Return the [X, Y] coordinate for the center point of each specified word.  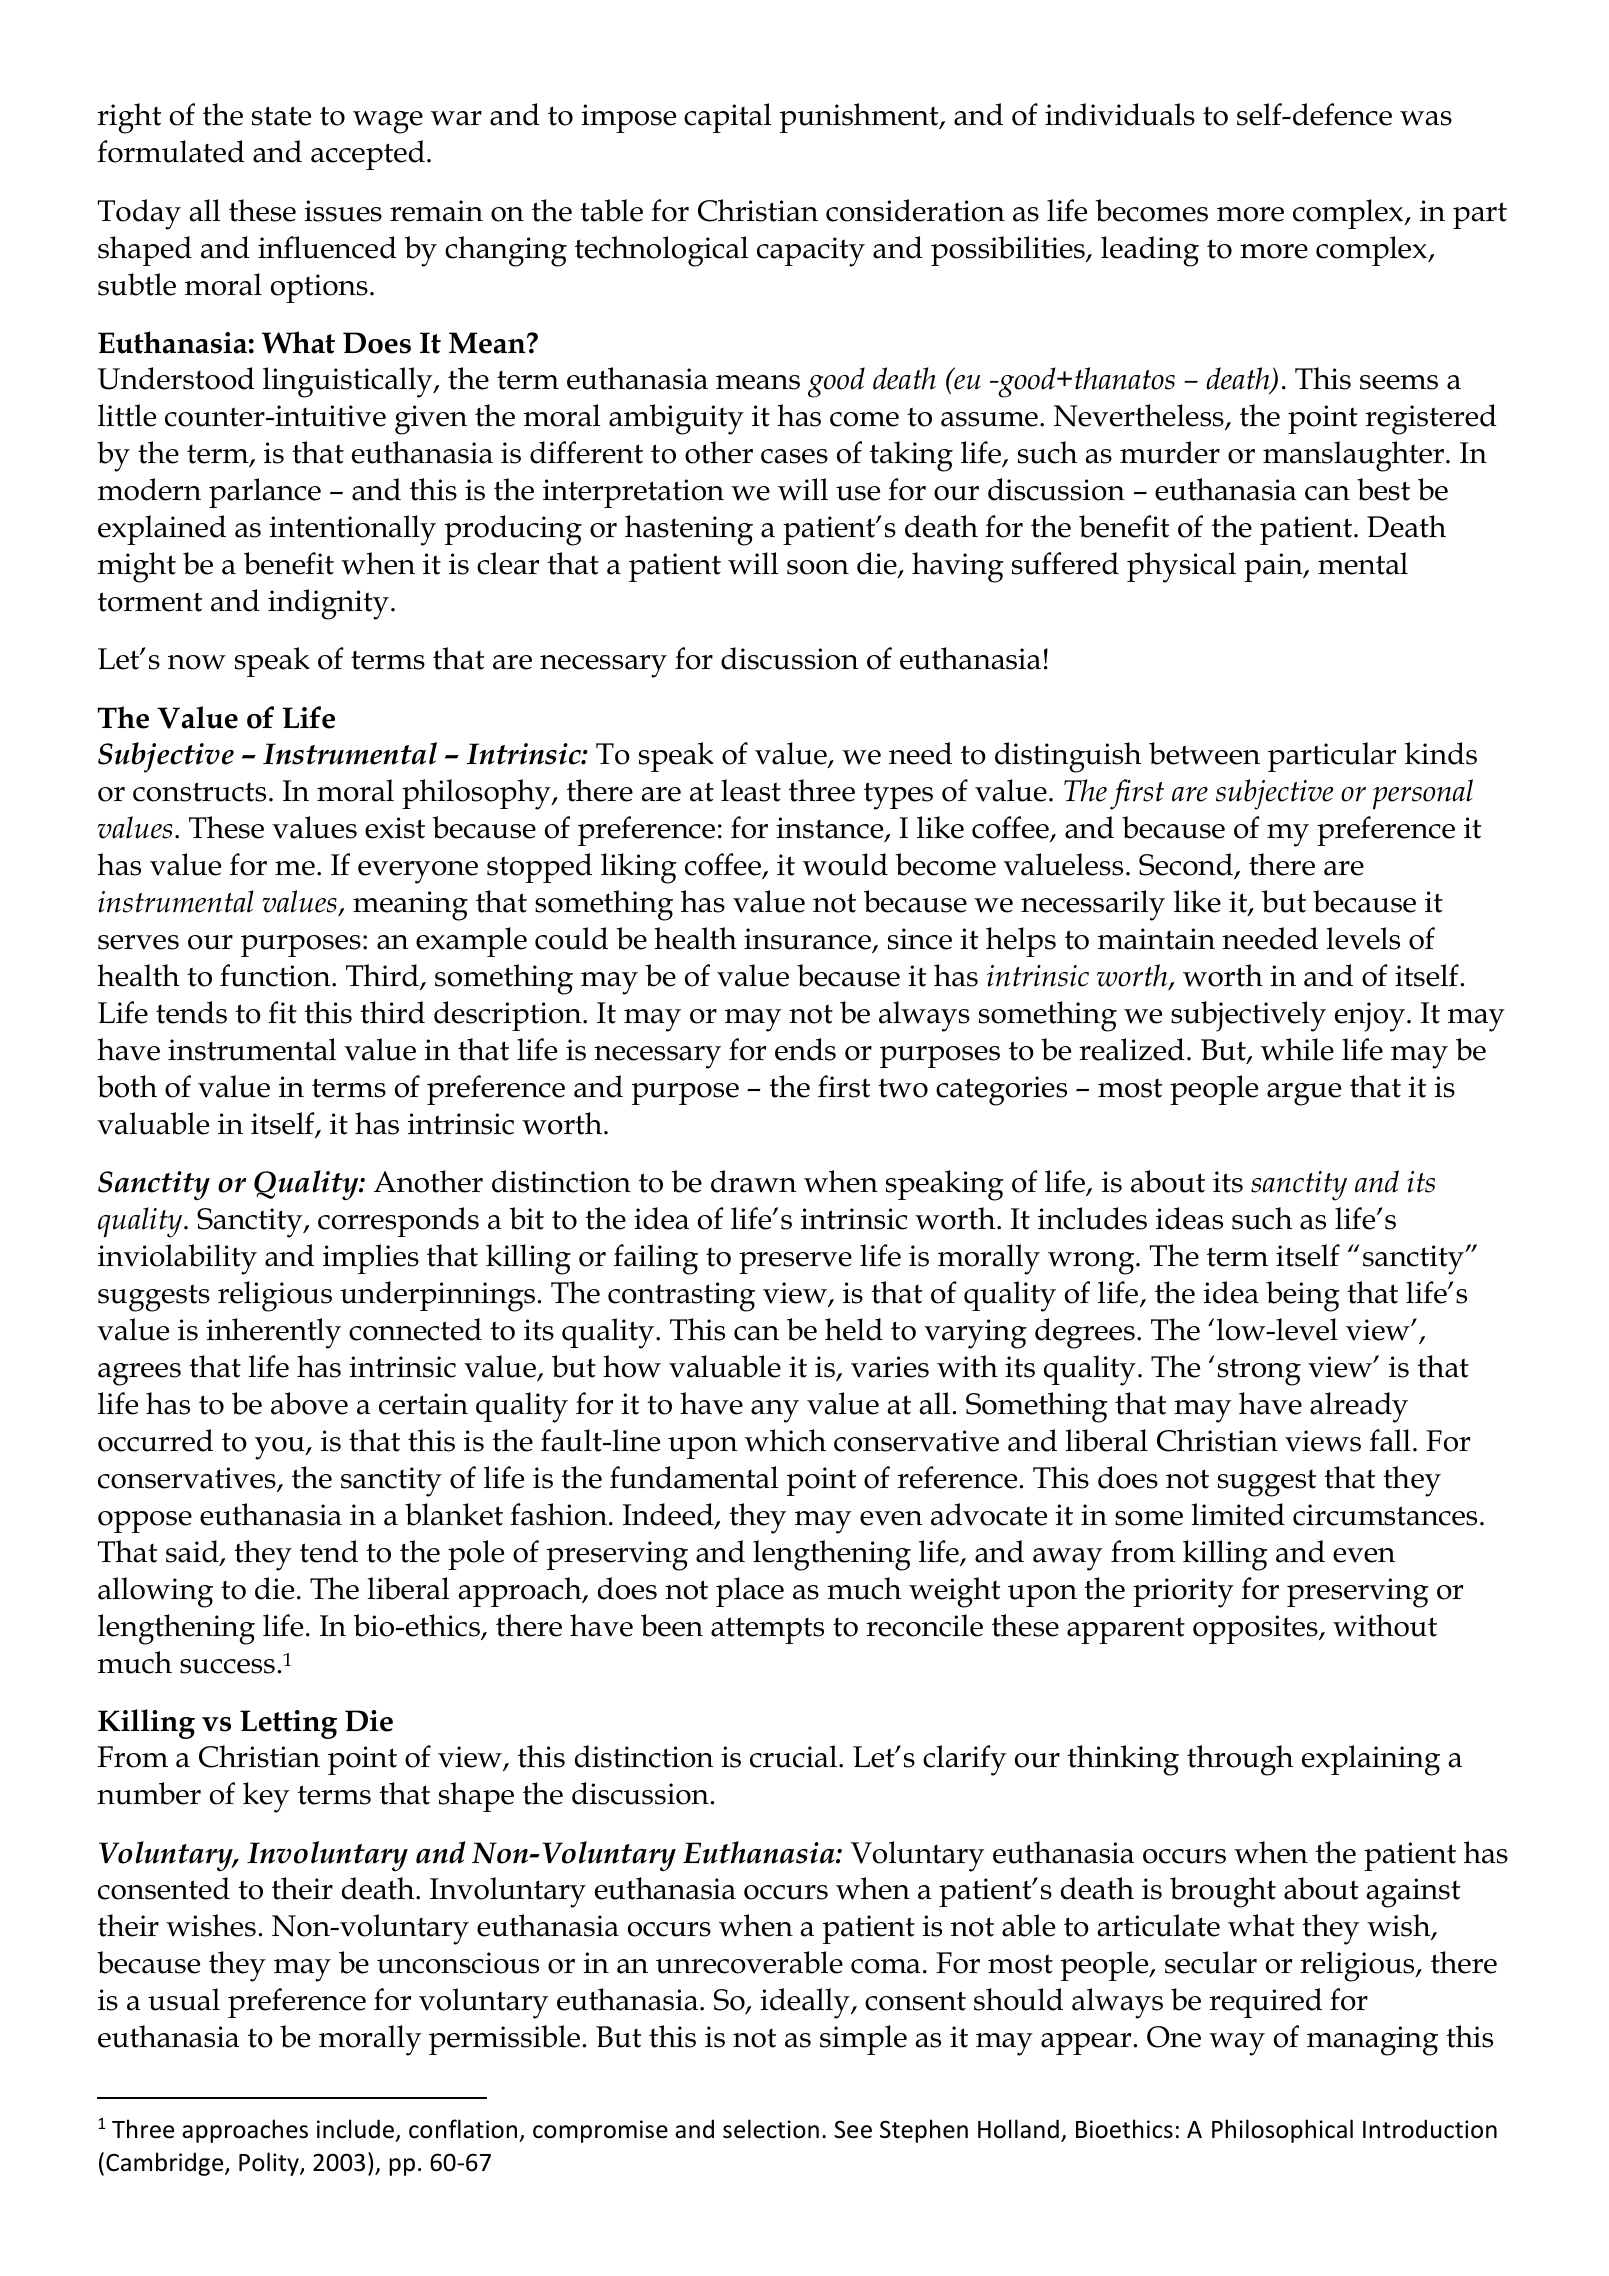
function [276, 975]
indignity [328, 604]
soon [818, 567]
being [1303, 1296]
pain [1274, 567]
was [1426, 118]
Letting [288, 1724]
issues [343, 211]
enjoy [1371, 1017]
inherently [273, 1333]
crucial [793, 1756]
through [1240, 1760]
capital [727, 118]
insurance [809, 940]
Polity [270, 2164]
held [854, 1329]
